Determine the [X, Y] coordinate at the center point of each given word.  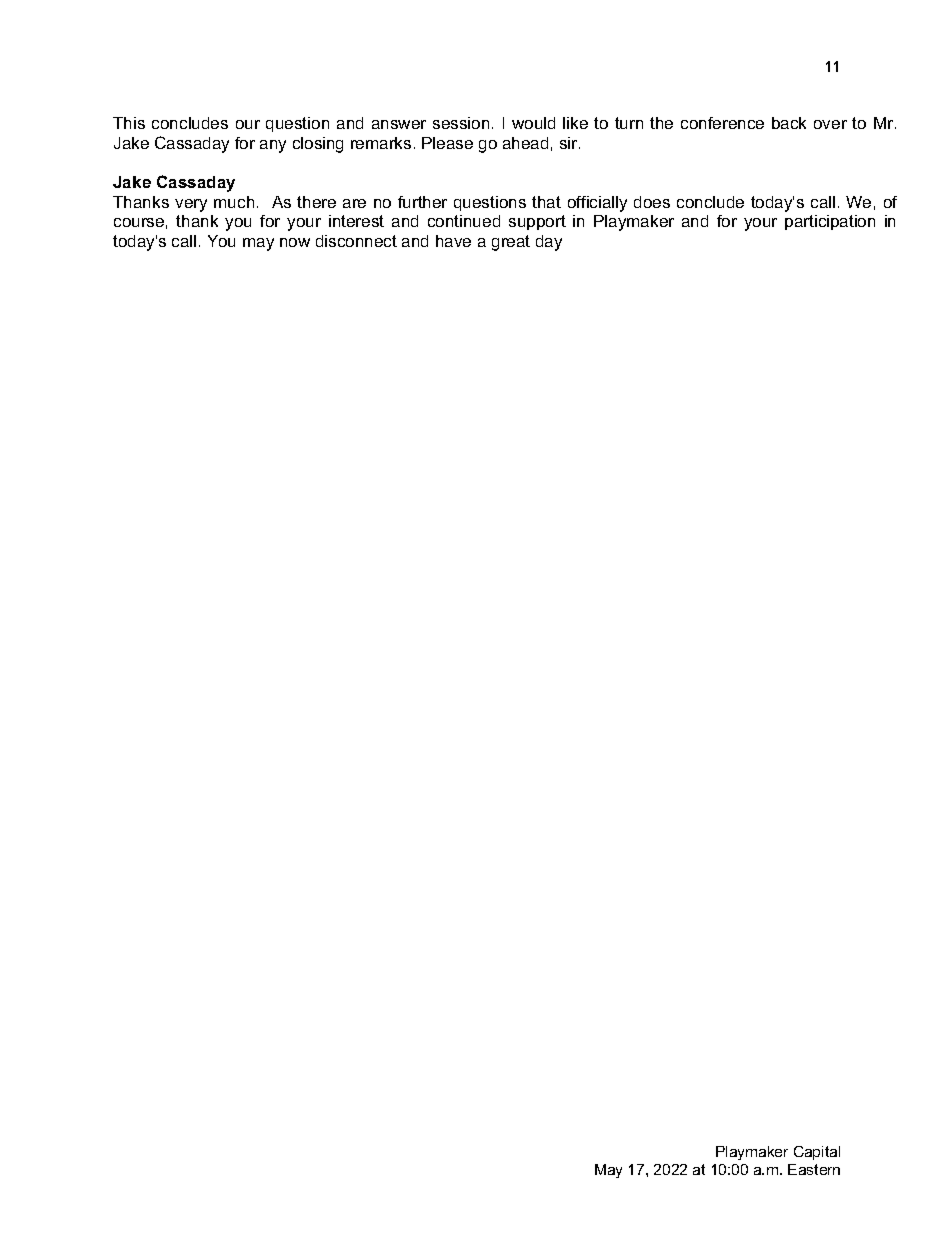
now [295, 242]
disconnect [356, 241]
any [273, 146]
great [511, 243]
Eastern [814, 1169]
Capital [817, 1153]
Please [447, 143]
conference [722, 123]
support [537, 222]
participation [830, 222]
